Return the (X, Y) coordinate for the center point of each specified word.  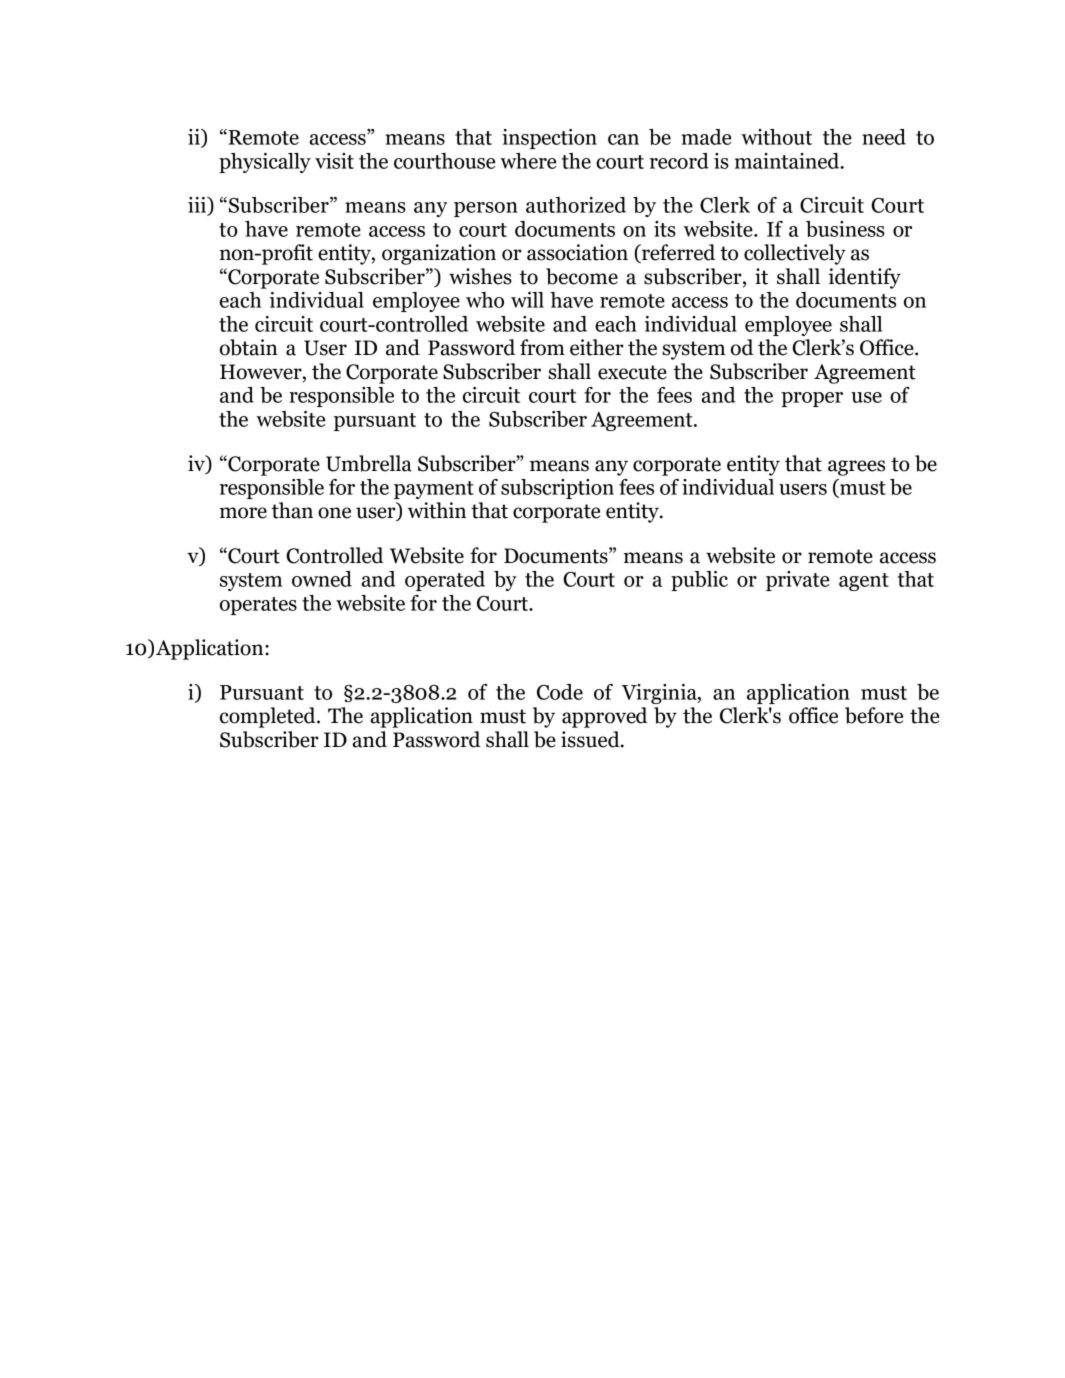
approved (604, 717)
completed (269, 717)
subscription (557, 489)
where (528, 161)
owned (322, 579)
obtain (249, 347)
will (527, 300)
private (797, 581)
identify (865, 278)
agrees (856, 468)
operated (445, 581)
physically (265, 163)
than (292, 510)
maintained (788, 161)
